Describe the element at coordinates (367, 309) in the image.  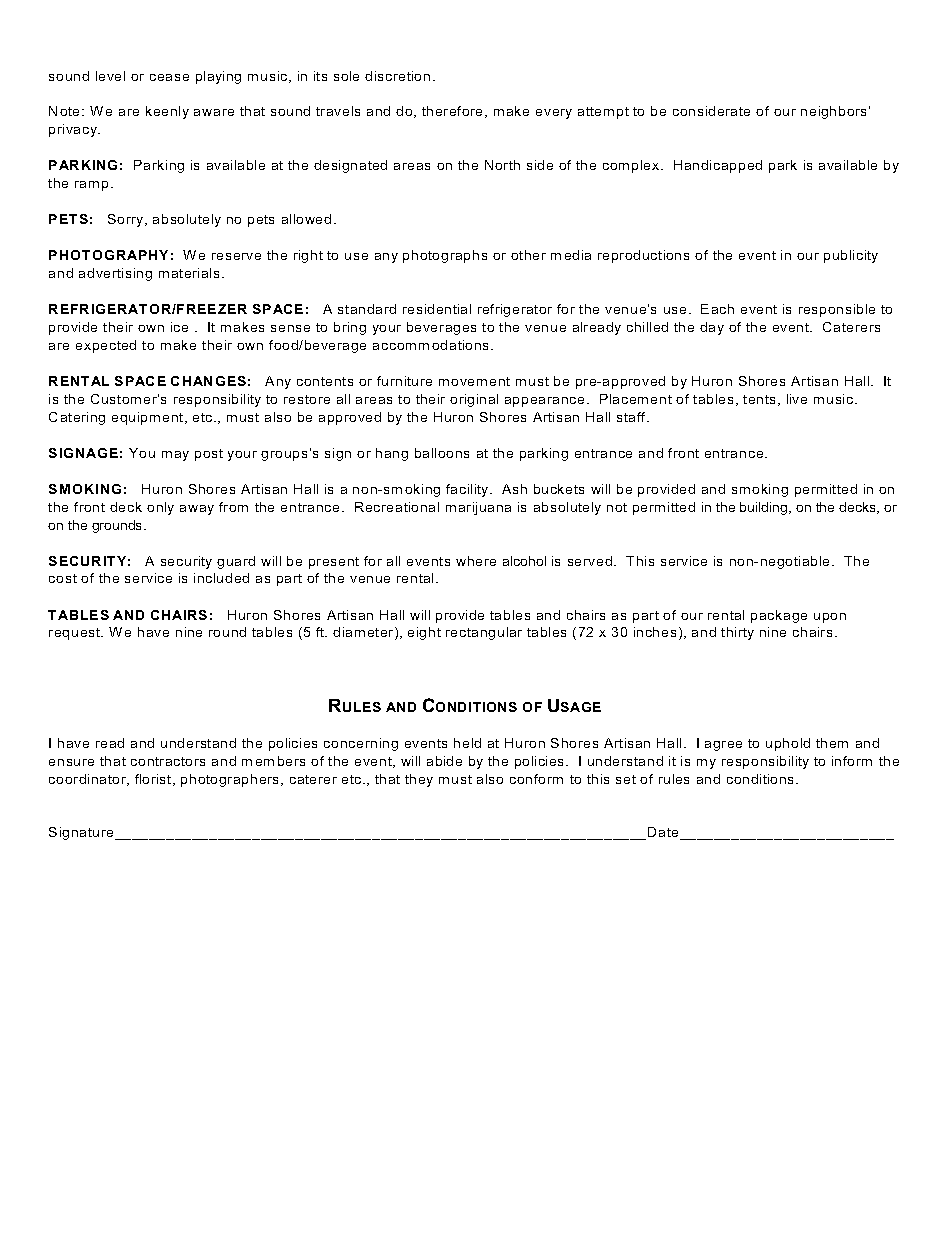
I see `standard` at that location.
